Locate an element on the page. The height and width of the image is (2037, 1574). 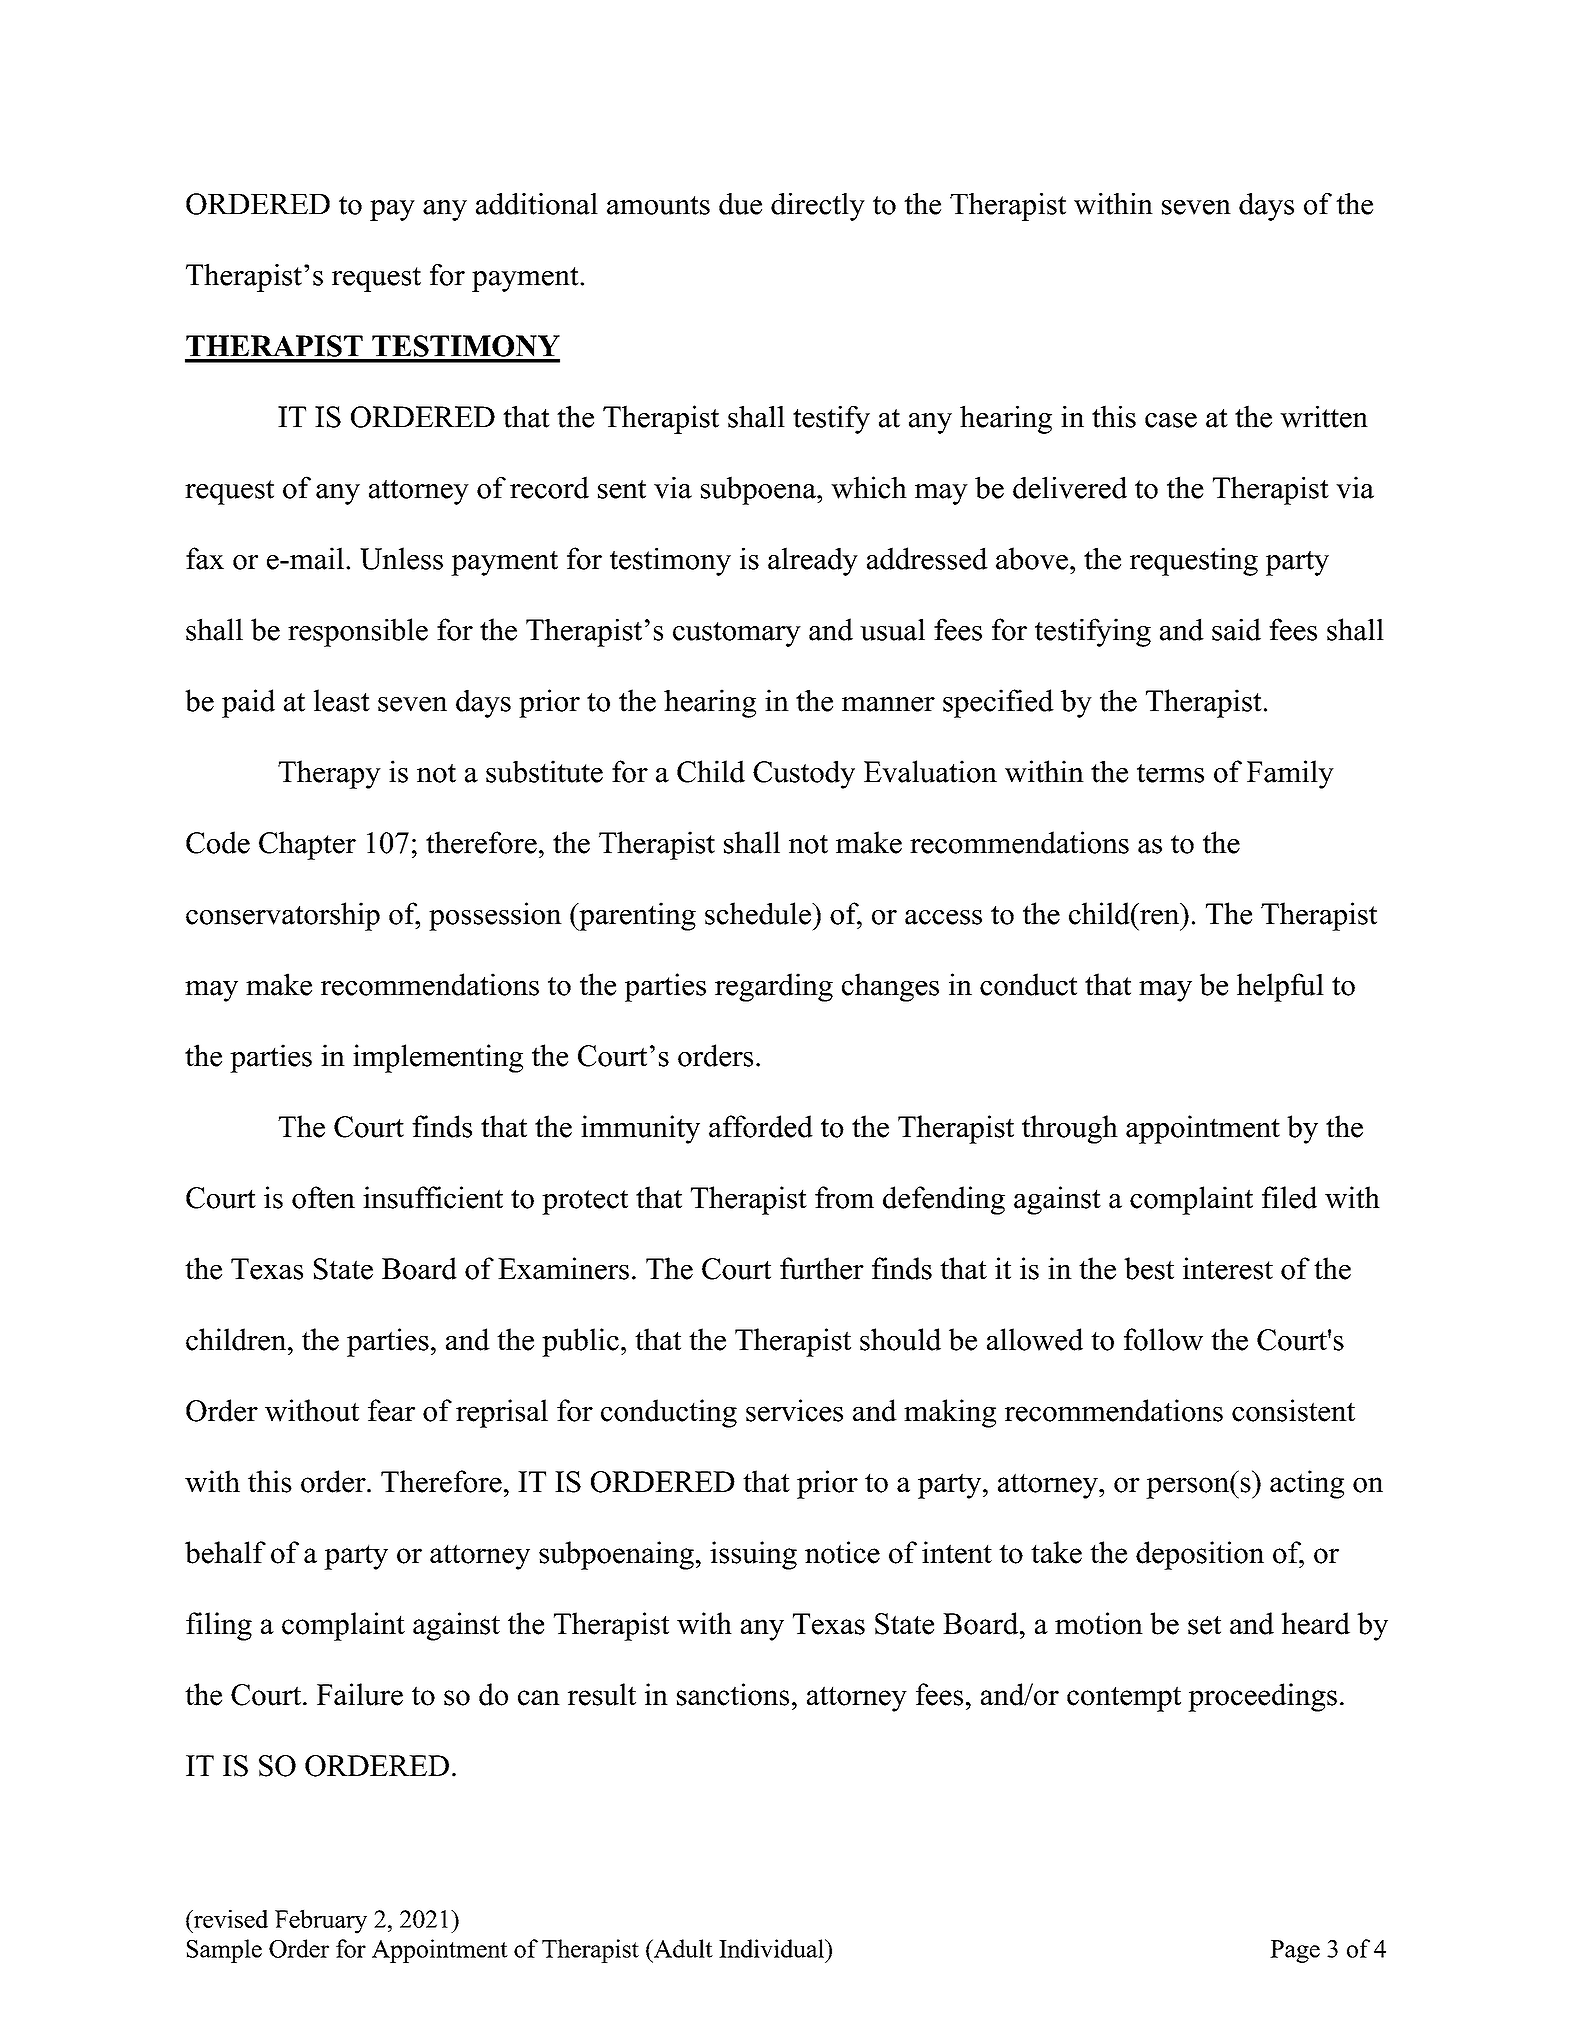
Custody is located at coordinates (804, 774).
